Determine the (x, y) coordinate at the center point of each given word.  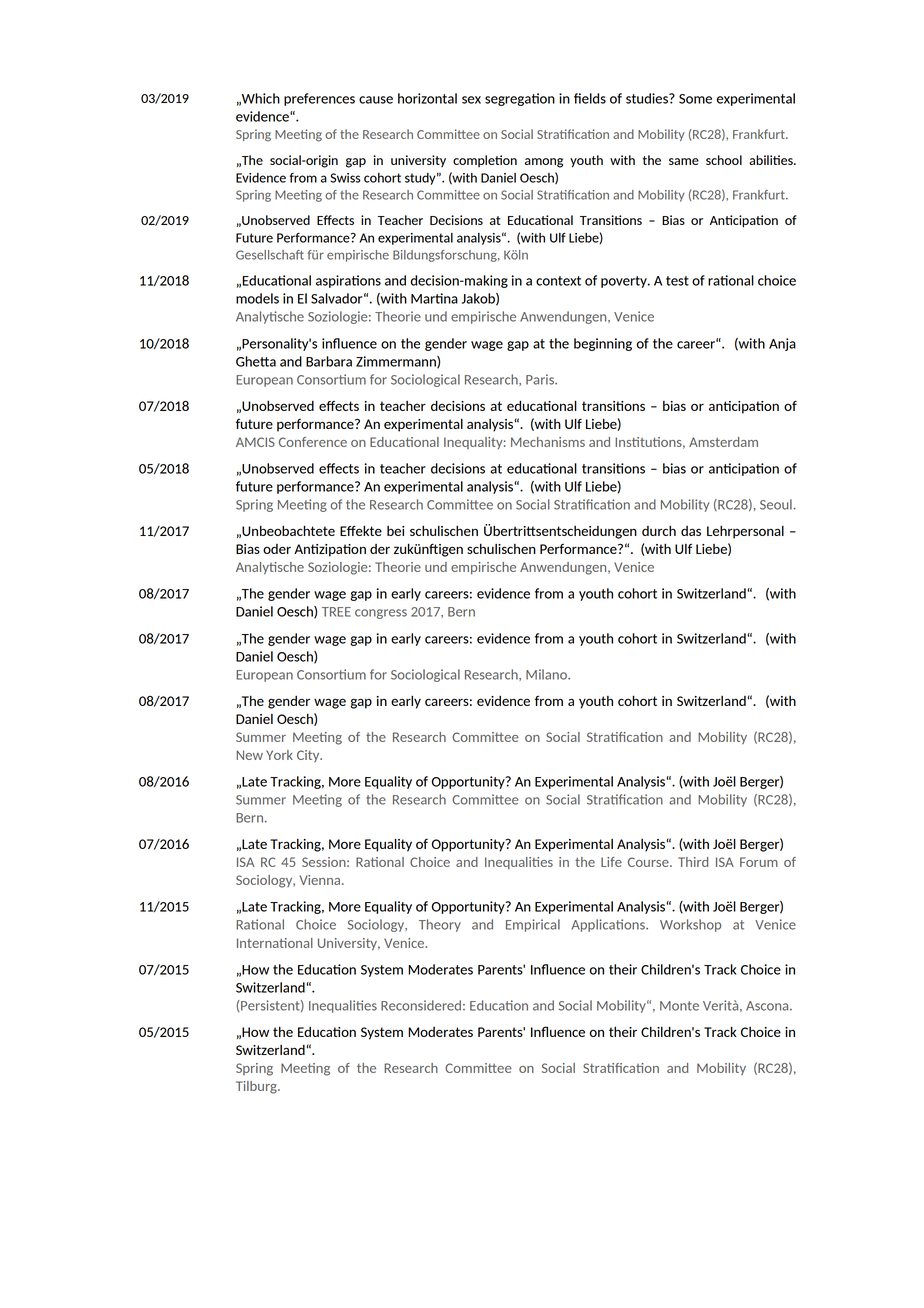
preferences (319, 99)
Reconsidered (421, 1005)
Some (695, 99)
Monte (679, 1006)
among (544, 163)
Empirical (533, 925)
